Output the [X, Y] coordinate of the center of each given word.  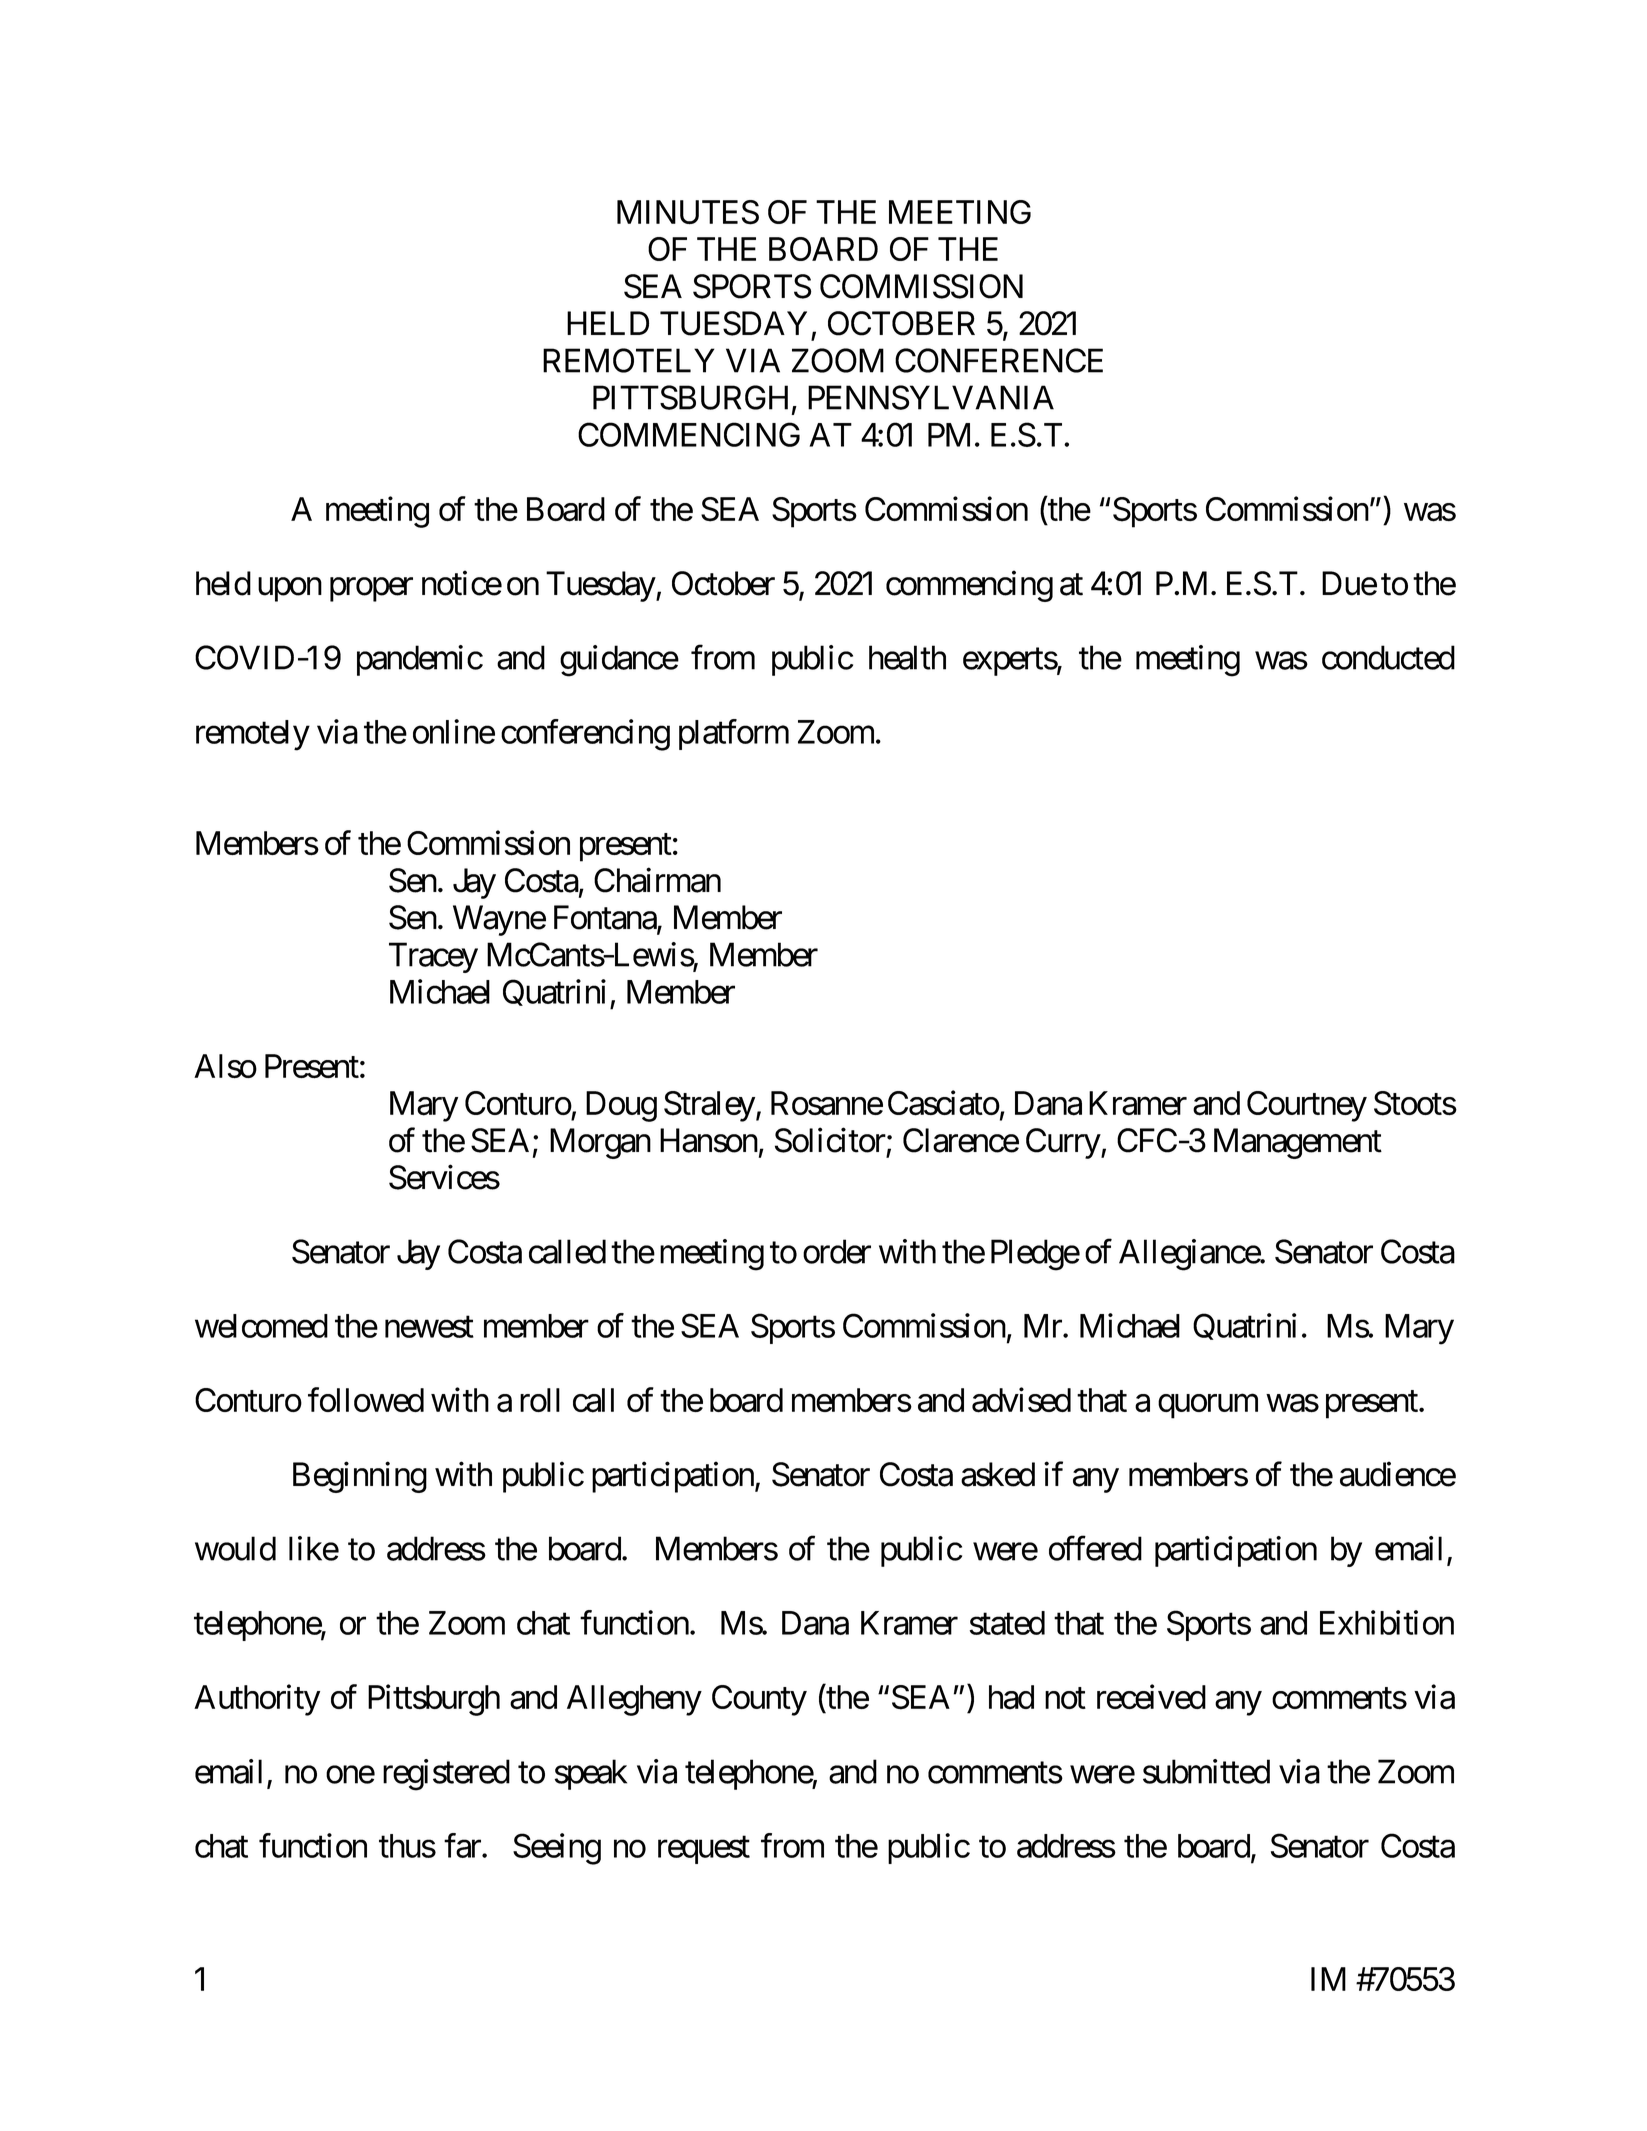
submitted [1206, 1771]
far [463, 1845]
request [704, 1850]
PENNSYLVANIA [931, 397]
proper [371, 590]
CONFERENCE [999, 360]
